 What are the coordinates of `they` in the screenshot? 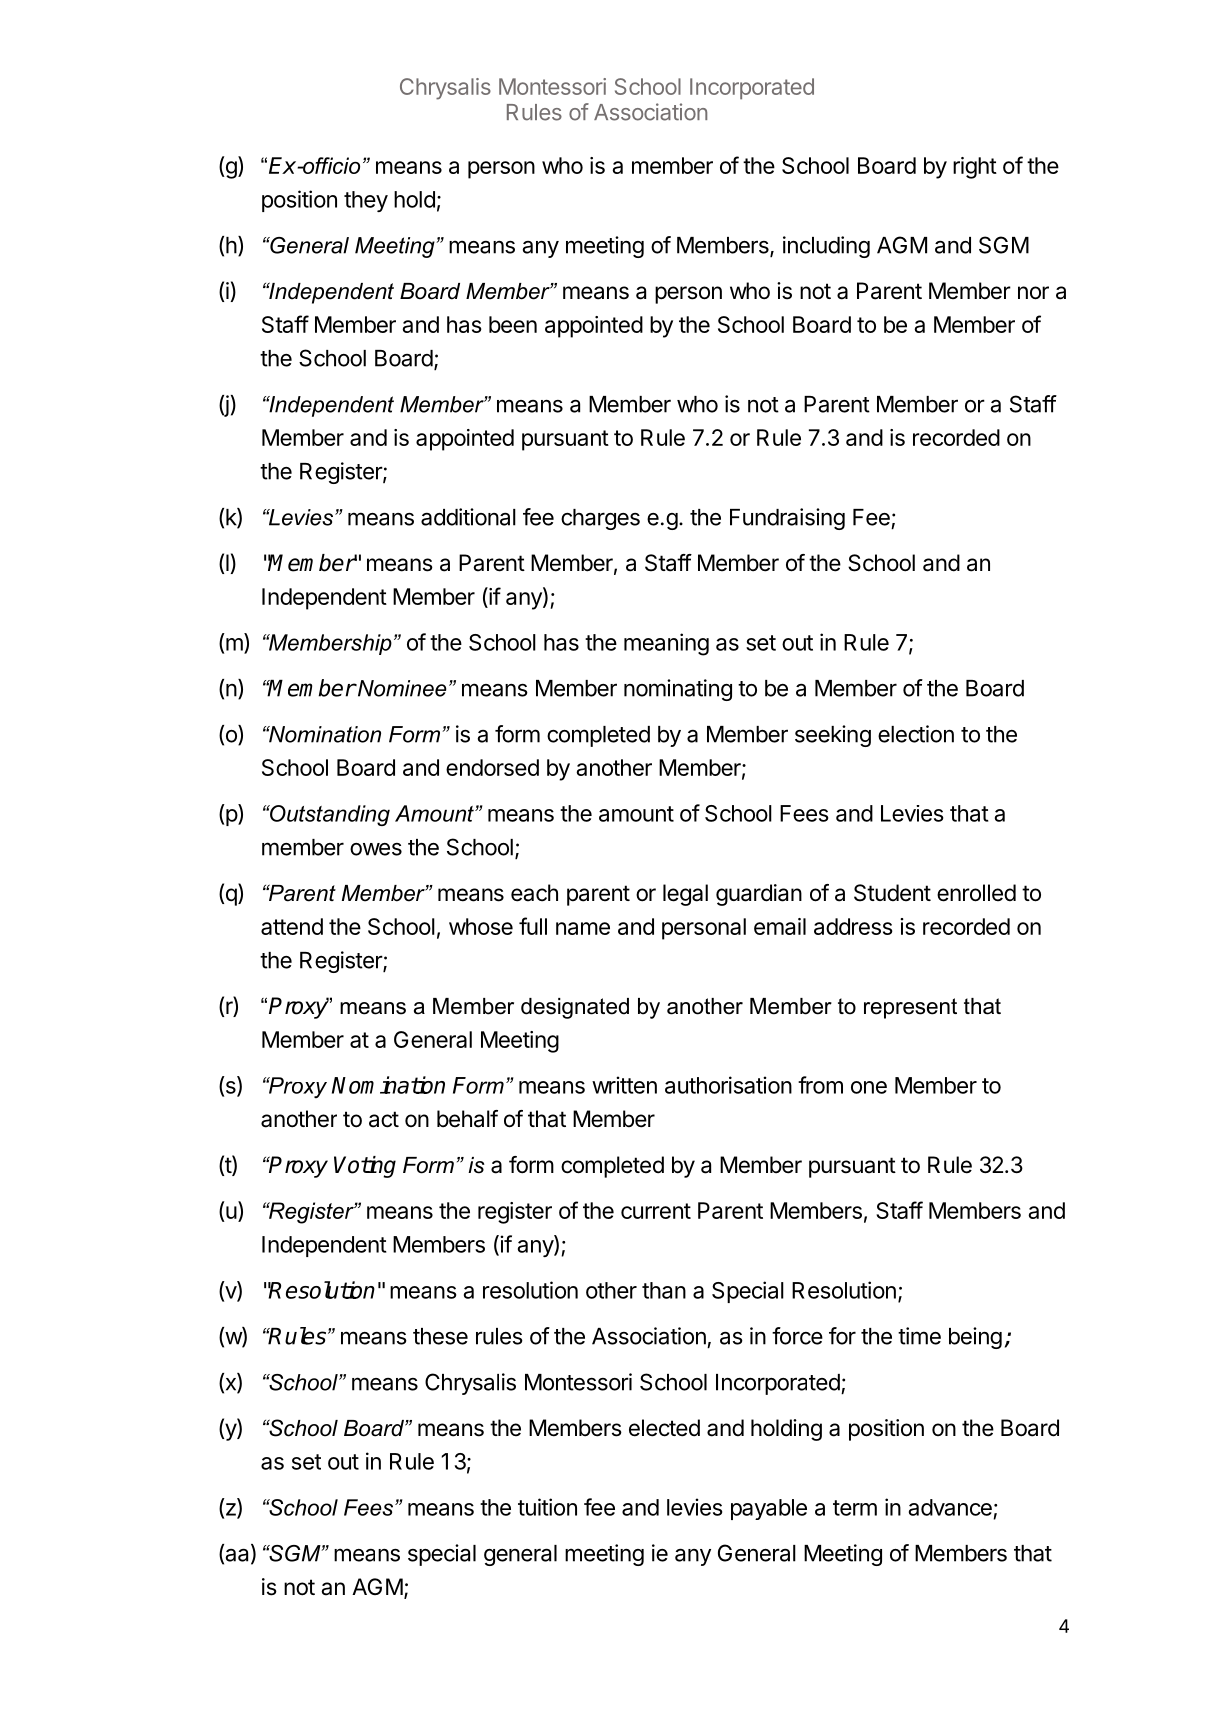 It's located at (366, 201).
